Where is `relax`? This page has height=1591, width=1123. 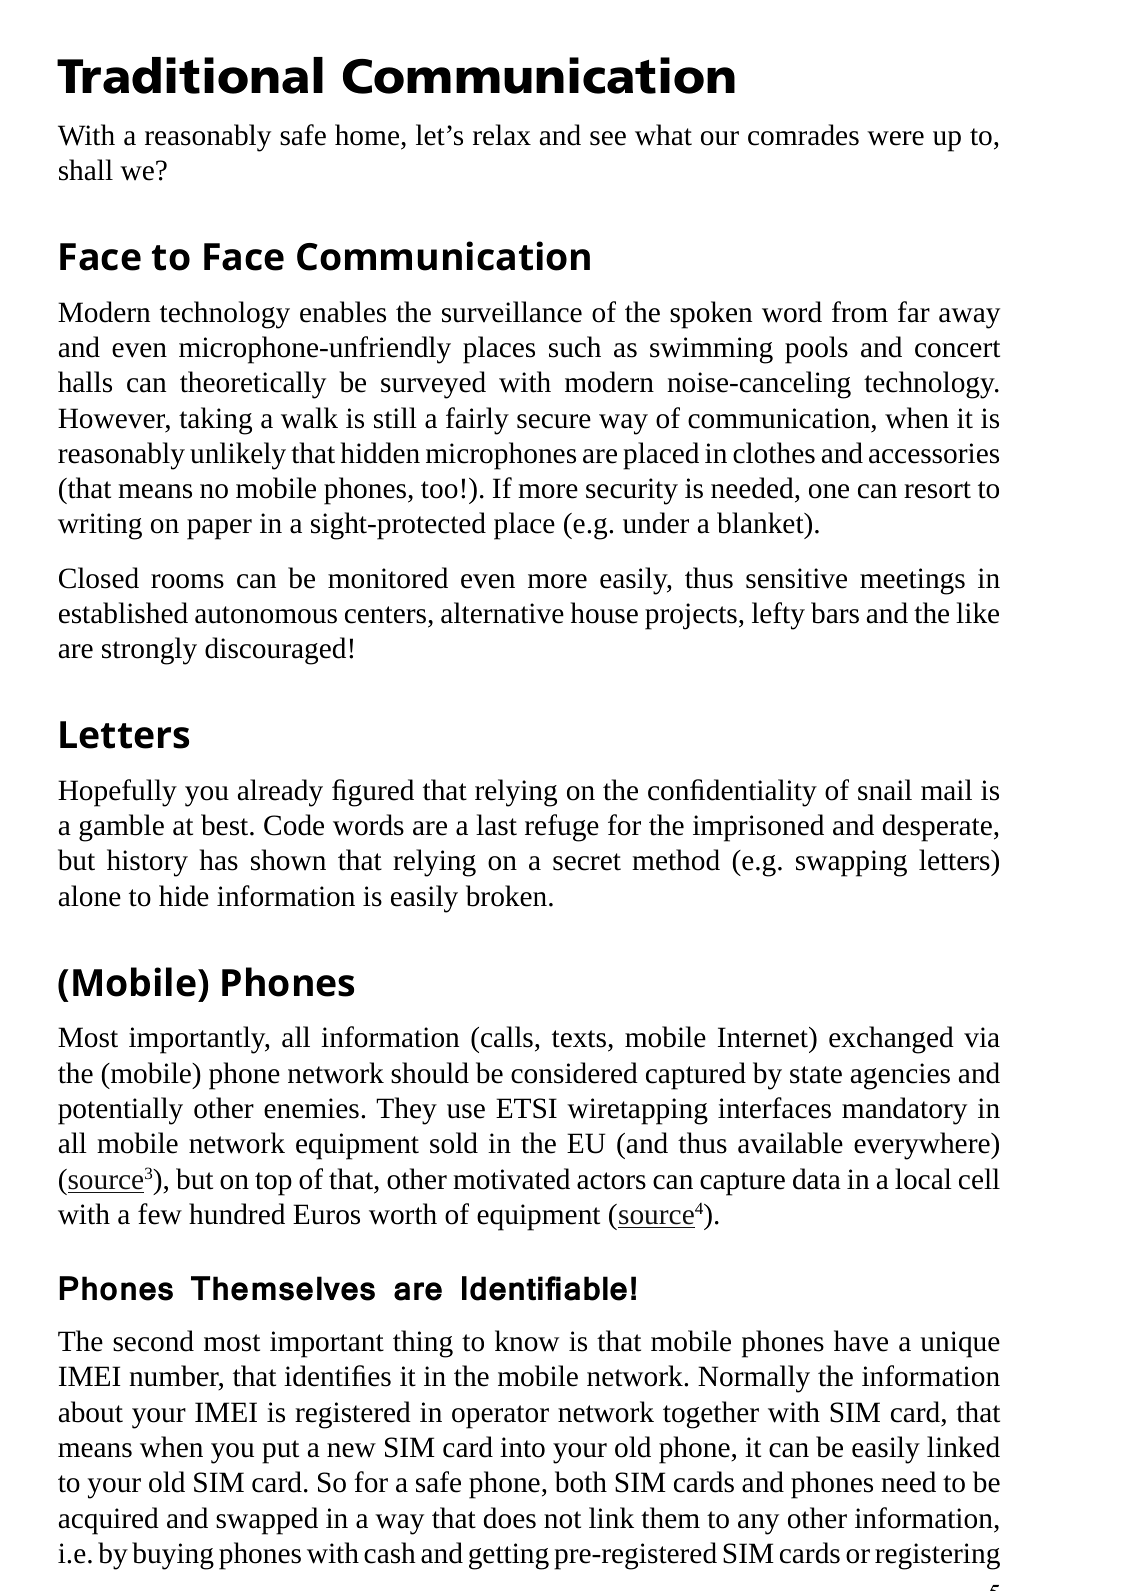
relax is located at coordinates (502, 135).
